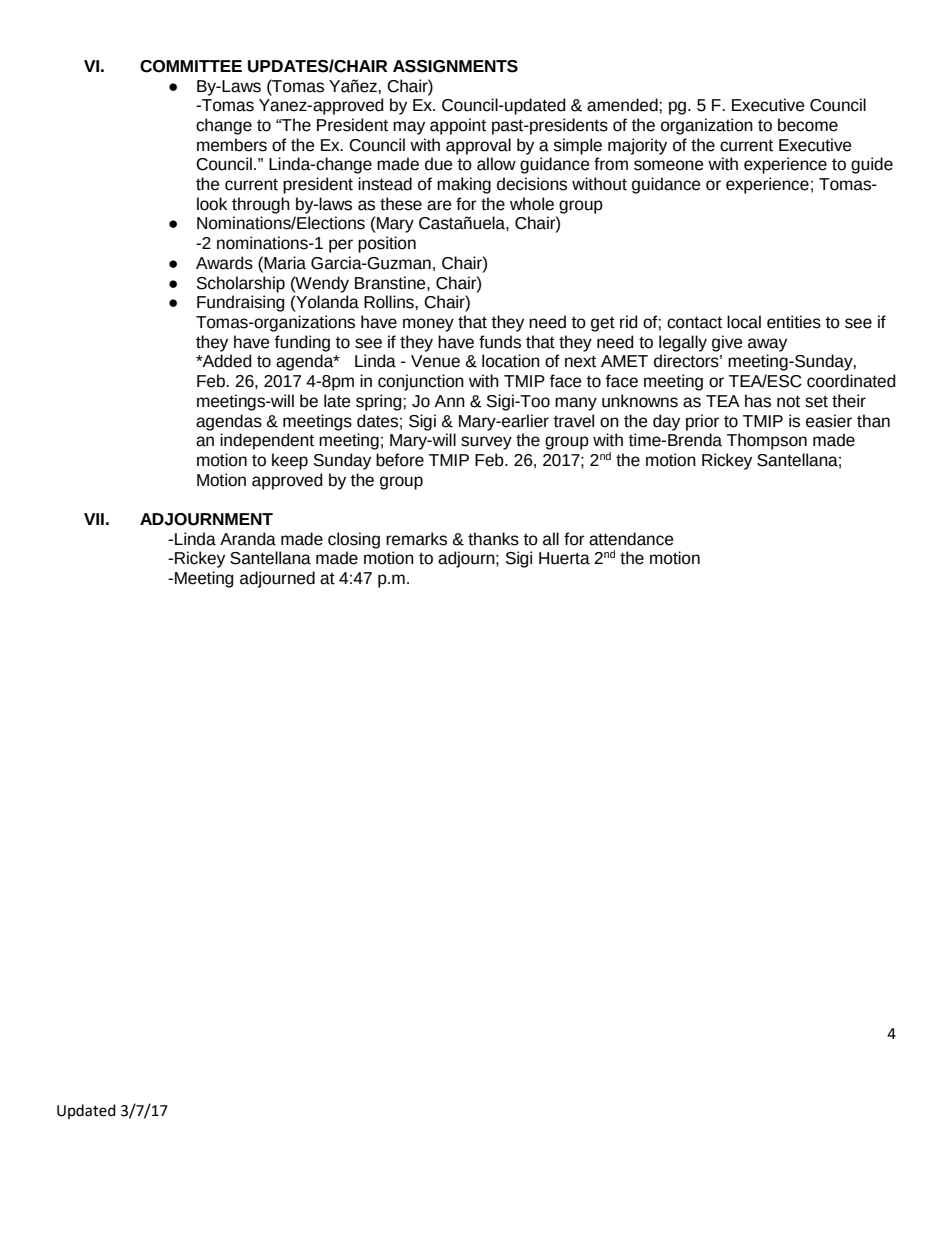 This page has height=1233, width=952. Describe the element at coordinates (808, 125) in the page. I see `become` at that location.
